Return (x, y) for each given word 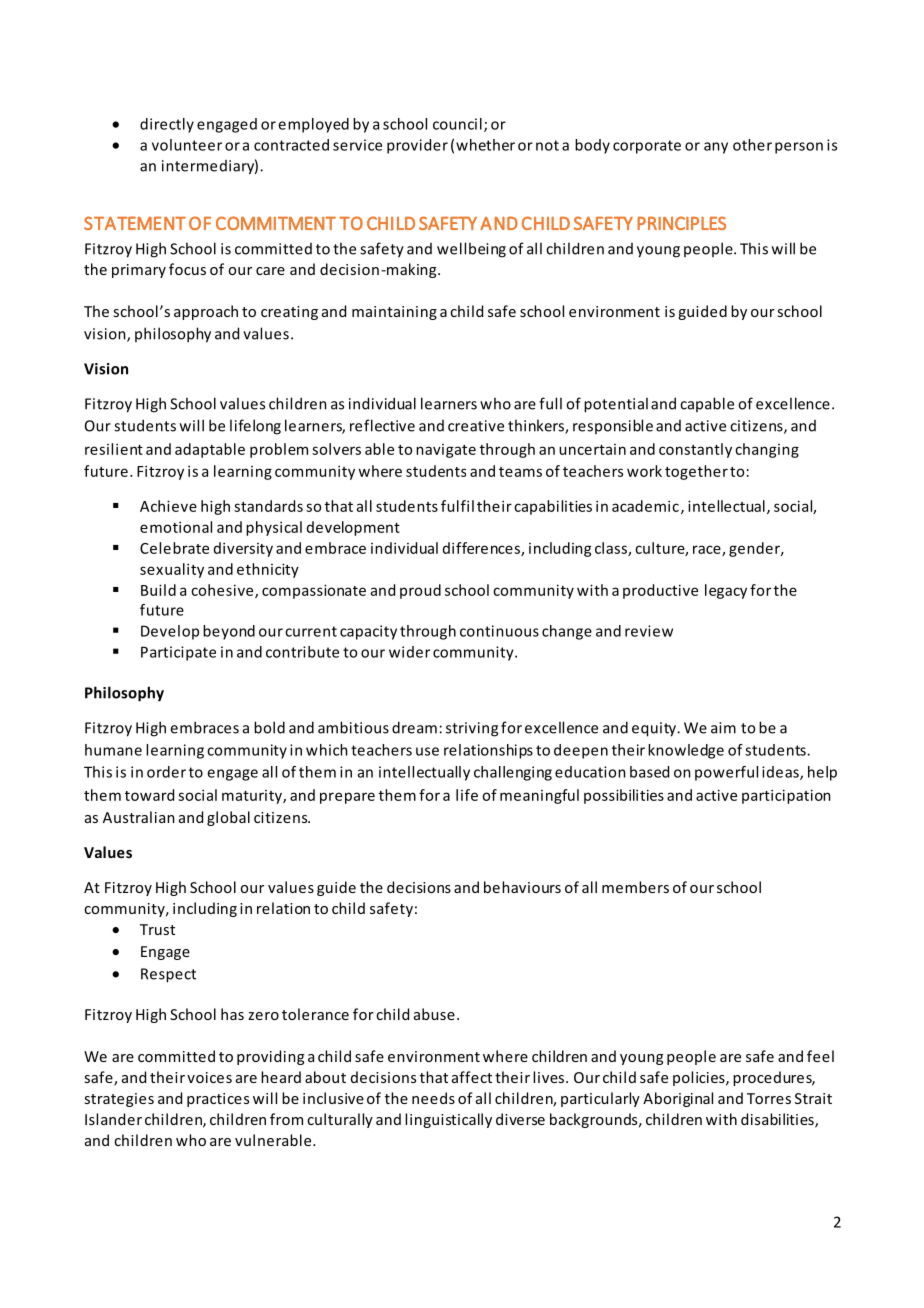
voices (209, 1077)
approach (206, 312)
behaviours (522, 887)
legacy (726, 591)
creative (476, 426)
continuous (499, 631)
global (228, 818)
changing (767, 450)
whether (485, 145)
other (752, 145)
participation (786, 796)
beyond (229, 632)
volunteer (187, 145)
